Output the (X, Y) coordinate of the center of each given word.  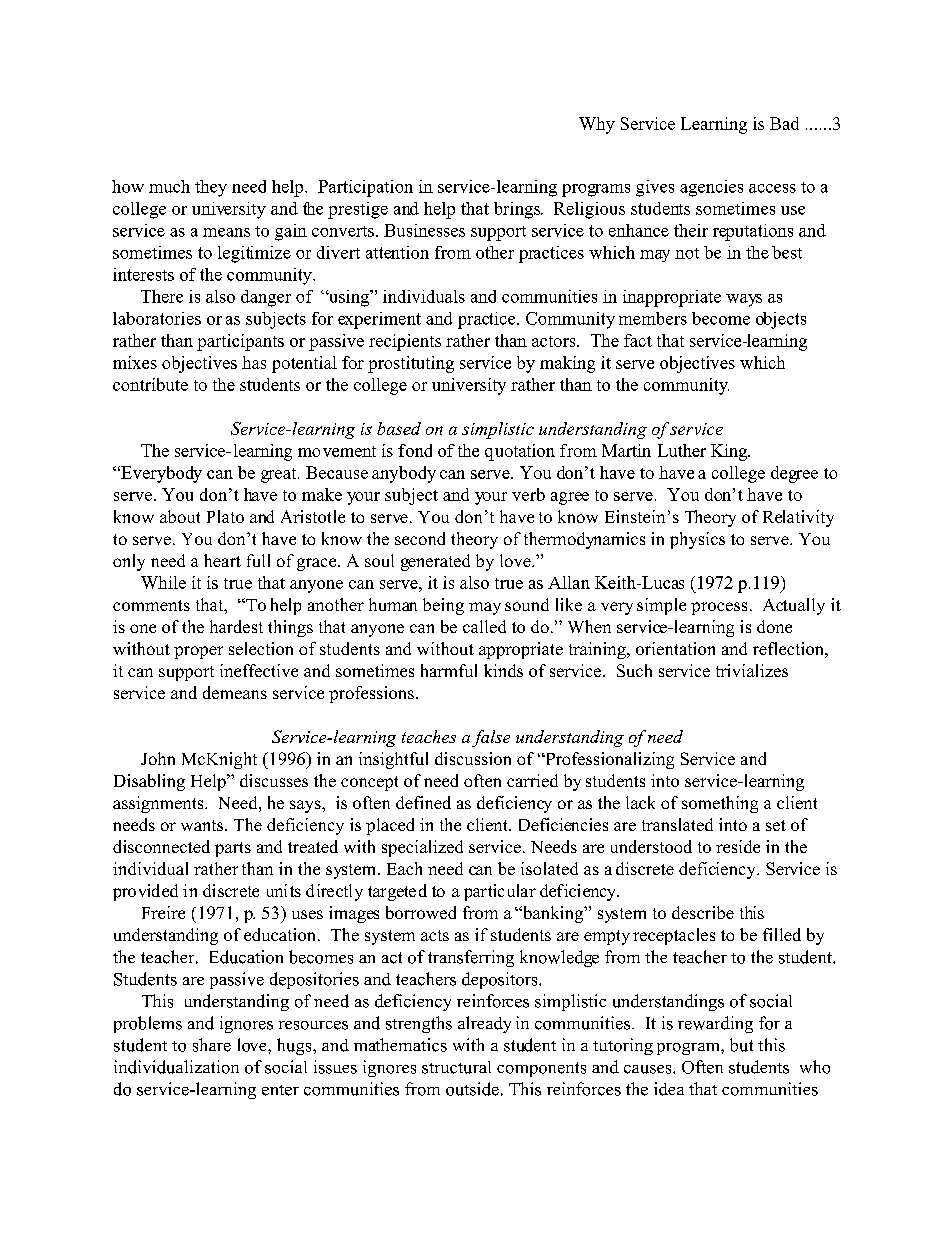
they (211, 188)
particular (500, 892)
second (420, 538)
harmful (449, 670)
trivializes (752, 670)
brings (518, 210)
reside (738, 846)
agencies (711, 188)
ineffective (259, 670)
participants (240, 342)
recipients (405, 342)
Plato (225, 516)
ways (744, 300)
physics (697, 540)
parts (233, 849)
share (212, 1045)
